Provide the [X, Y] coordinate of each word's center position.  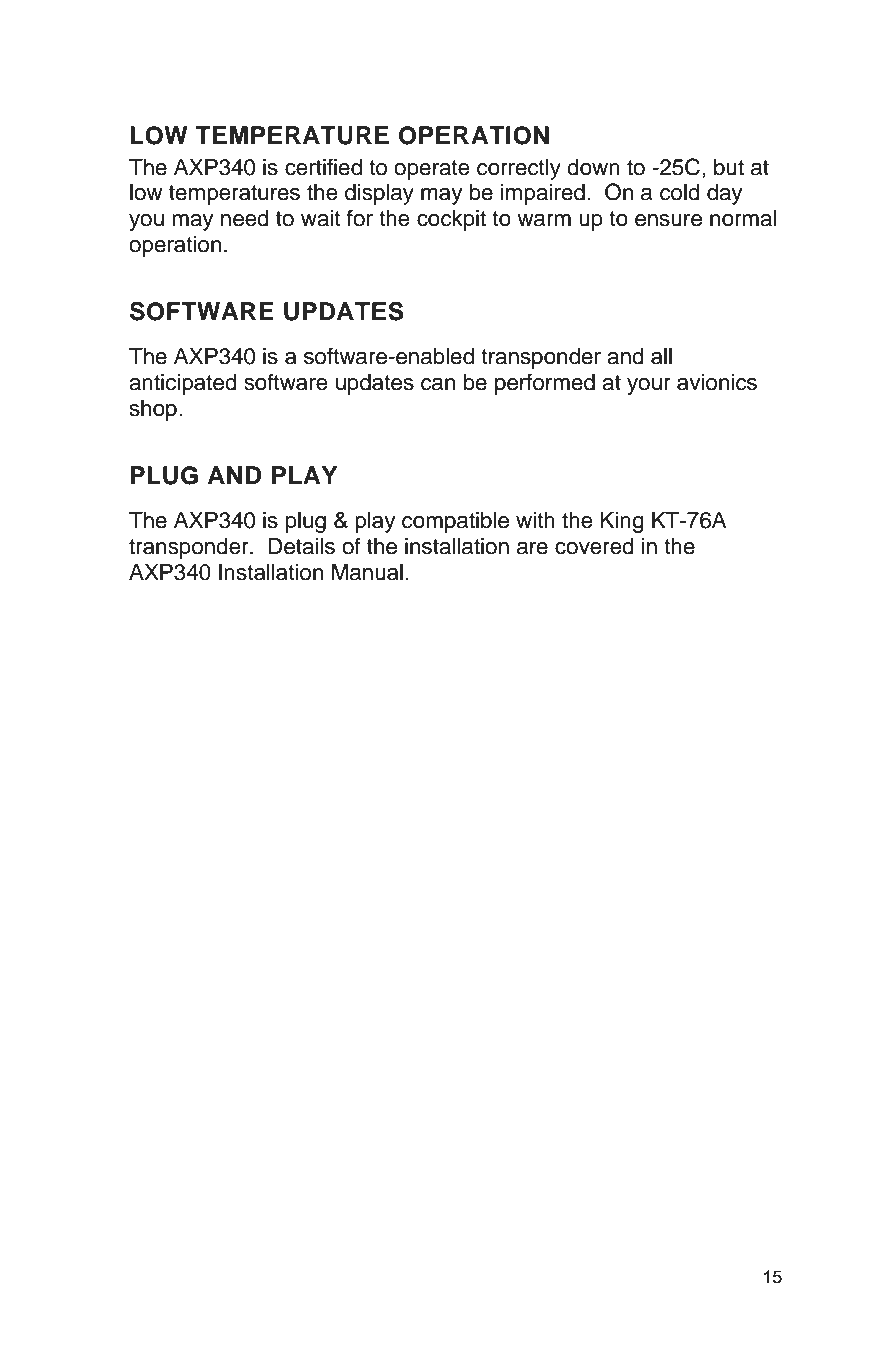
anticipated [183, 384]
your [649, 386]
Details [301, 546]
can [438, 384]
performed [545, 384]
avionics [717, 382]
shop [153, 410]
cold [680, 192]
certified [323, 167]
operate [432, 170]
